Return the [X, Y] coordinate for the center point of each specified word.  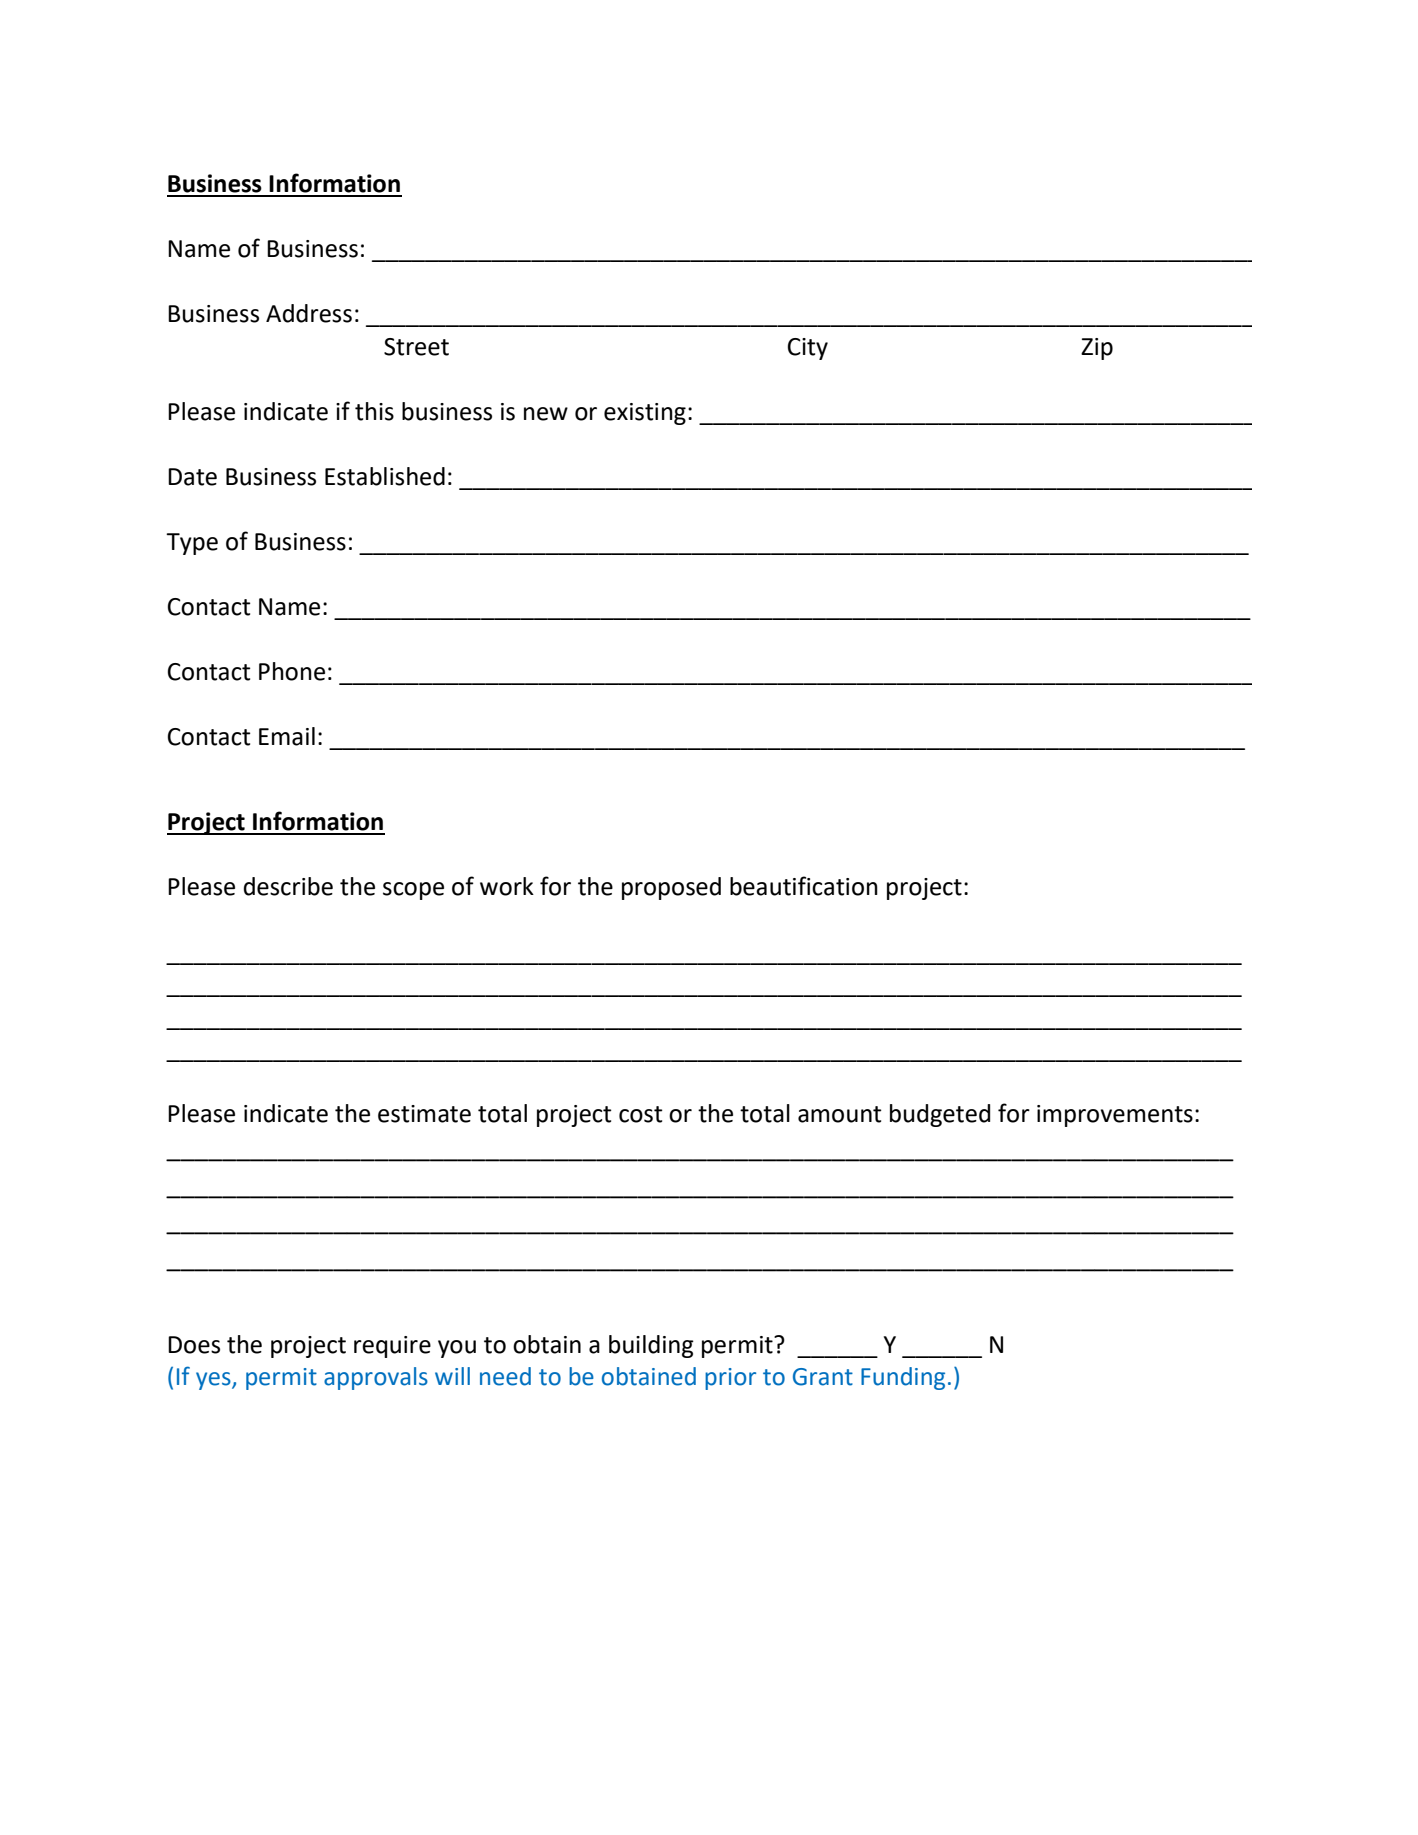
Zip [1097, 349]
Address [309, 313]
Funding [903, 1378]
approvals [376, 1378]
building [651, 1346]
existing [645, 414]
